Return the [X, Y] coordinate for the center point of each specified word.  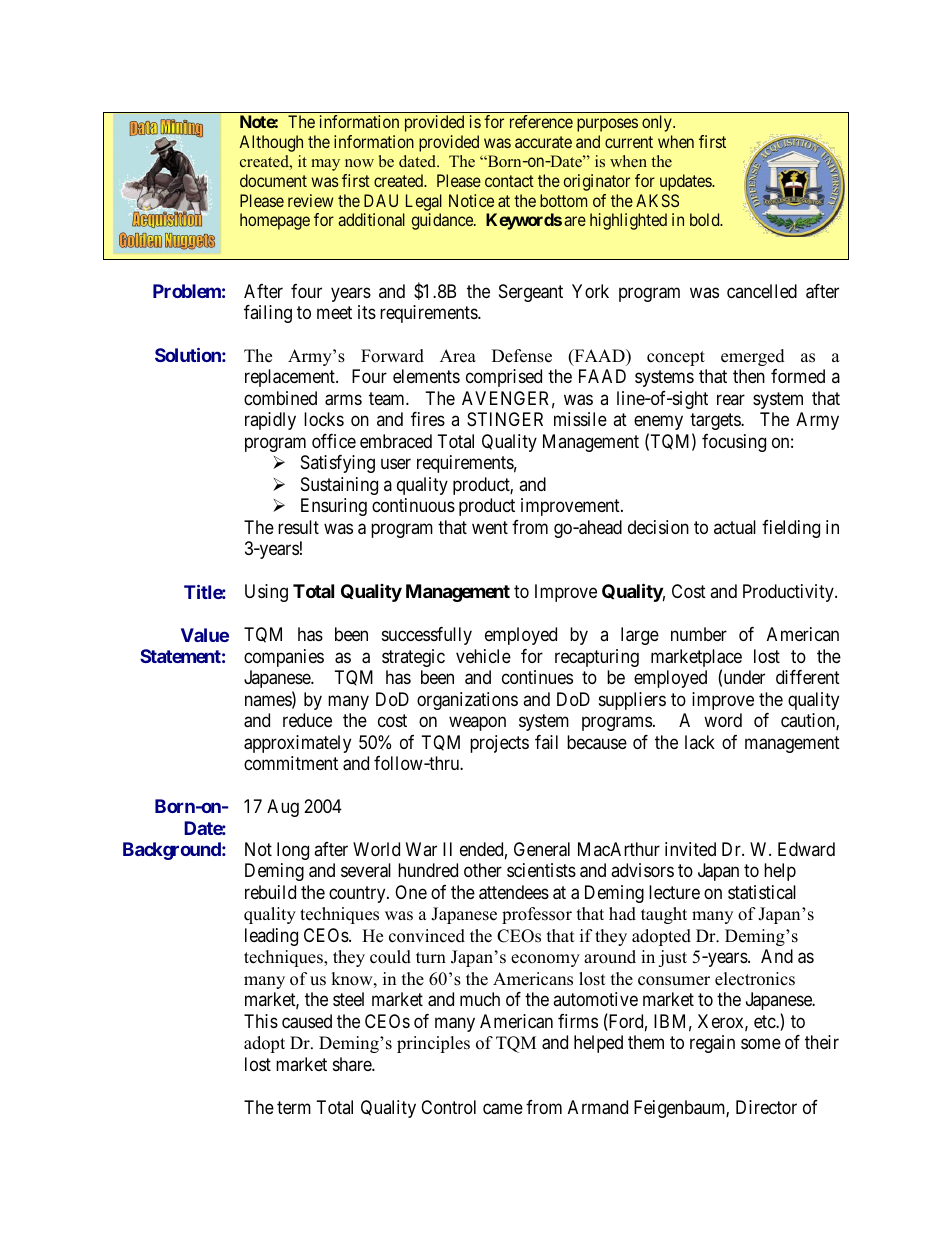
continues [537, 677]
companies [284, 658]
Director [766, 1107]
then [749, 376]
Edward [806, 849]
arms [343, 400]
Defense [522, 356]
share [353, 1064]
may [325, 165]
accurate [543, 142]
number [699, 634]
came [503, 1109]
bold [706, 219]
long [293, 851]
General [542, 849]
